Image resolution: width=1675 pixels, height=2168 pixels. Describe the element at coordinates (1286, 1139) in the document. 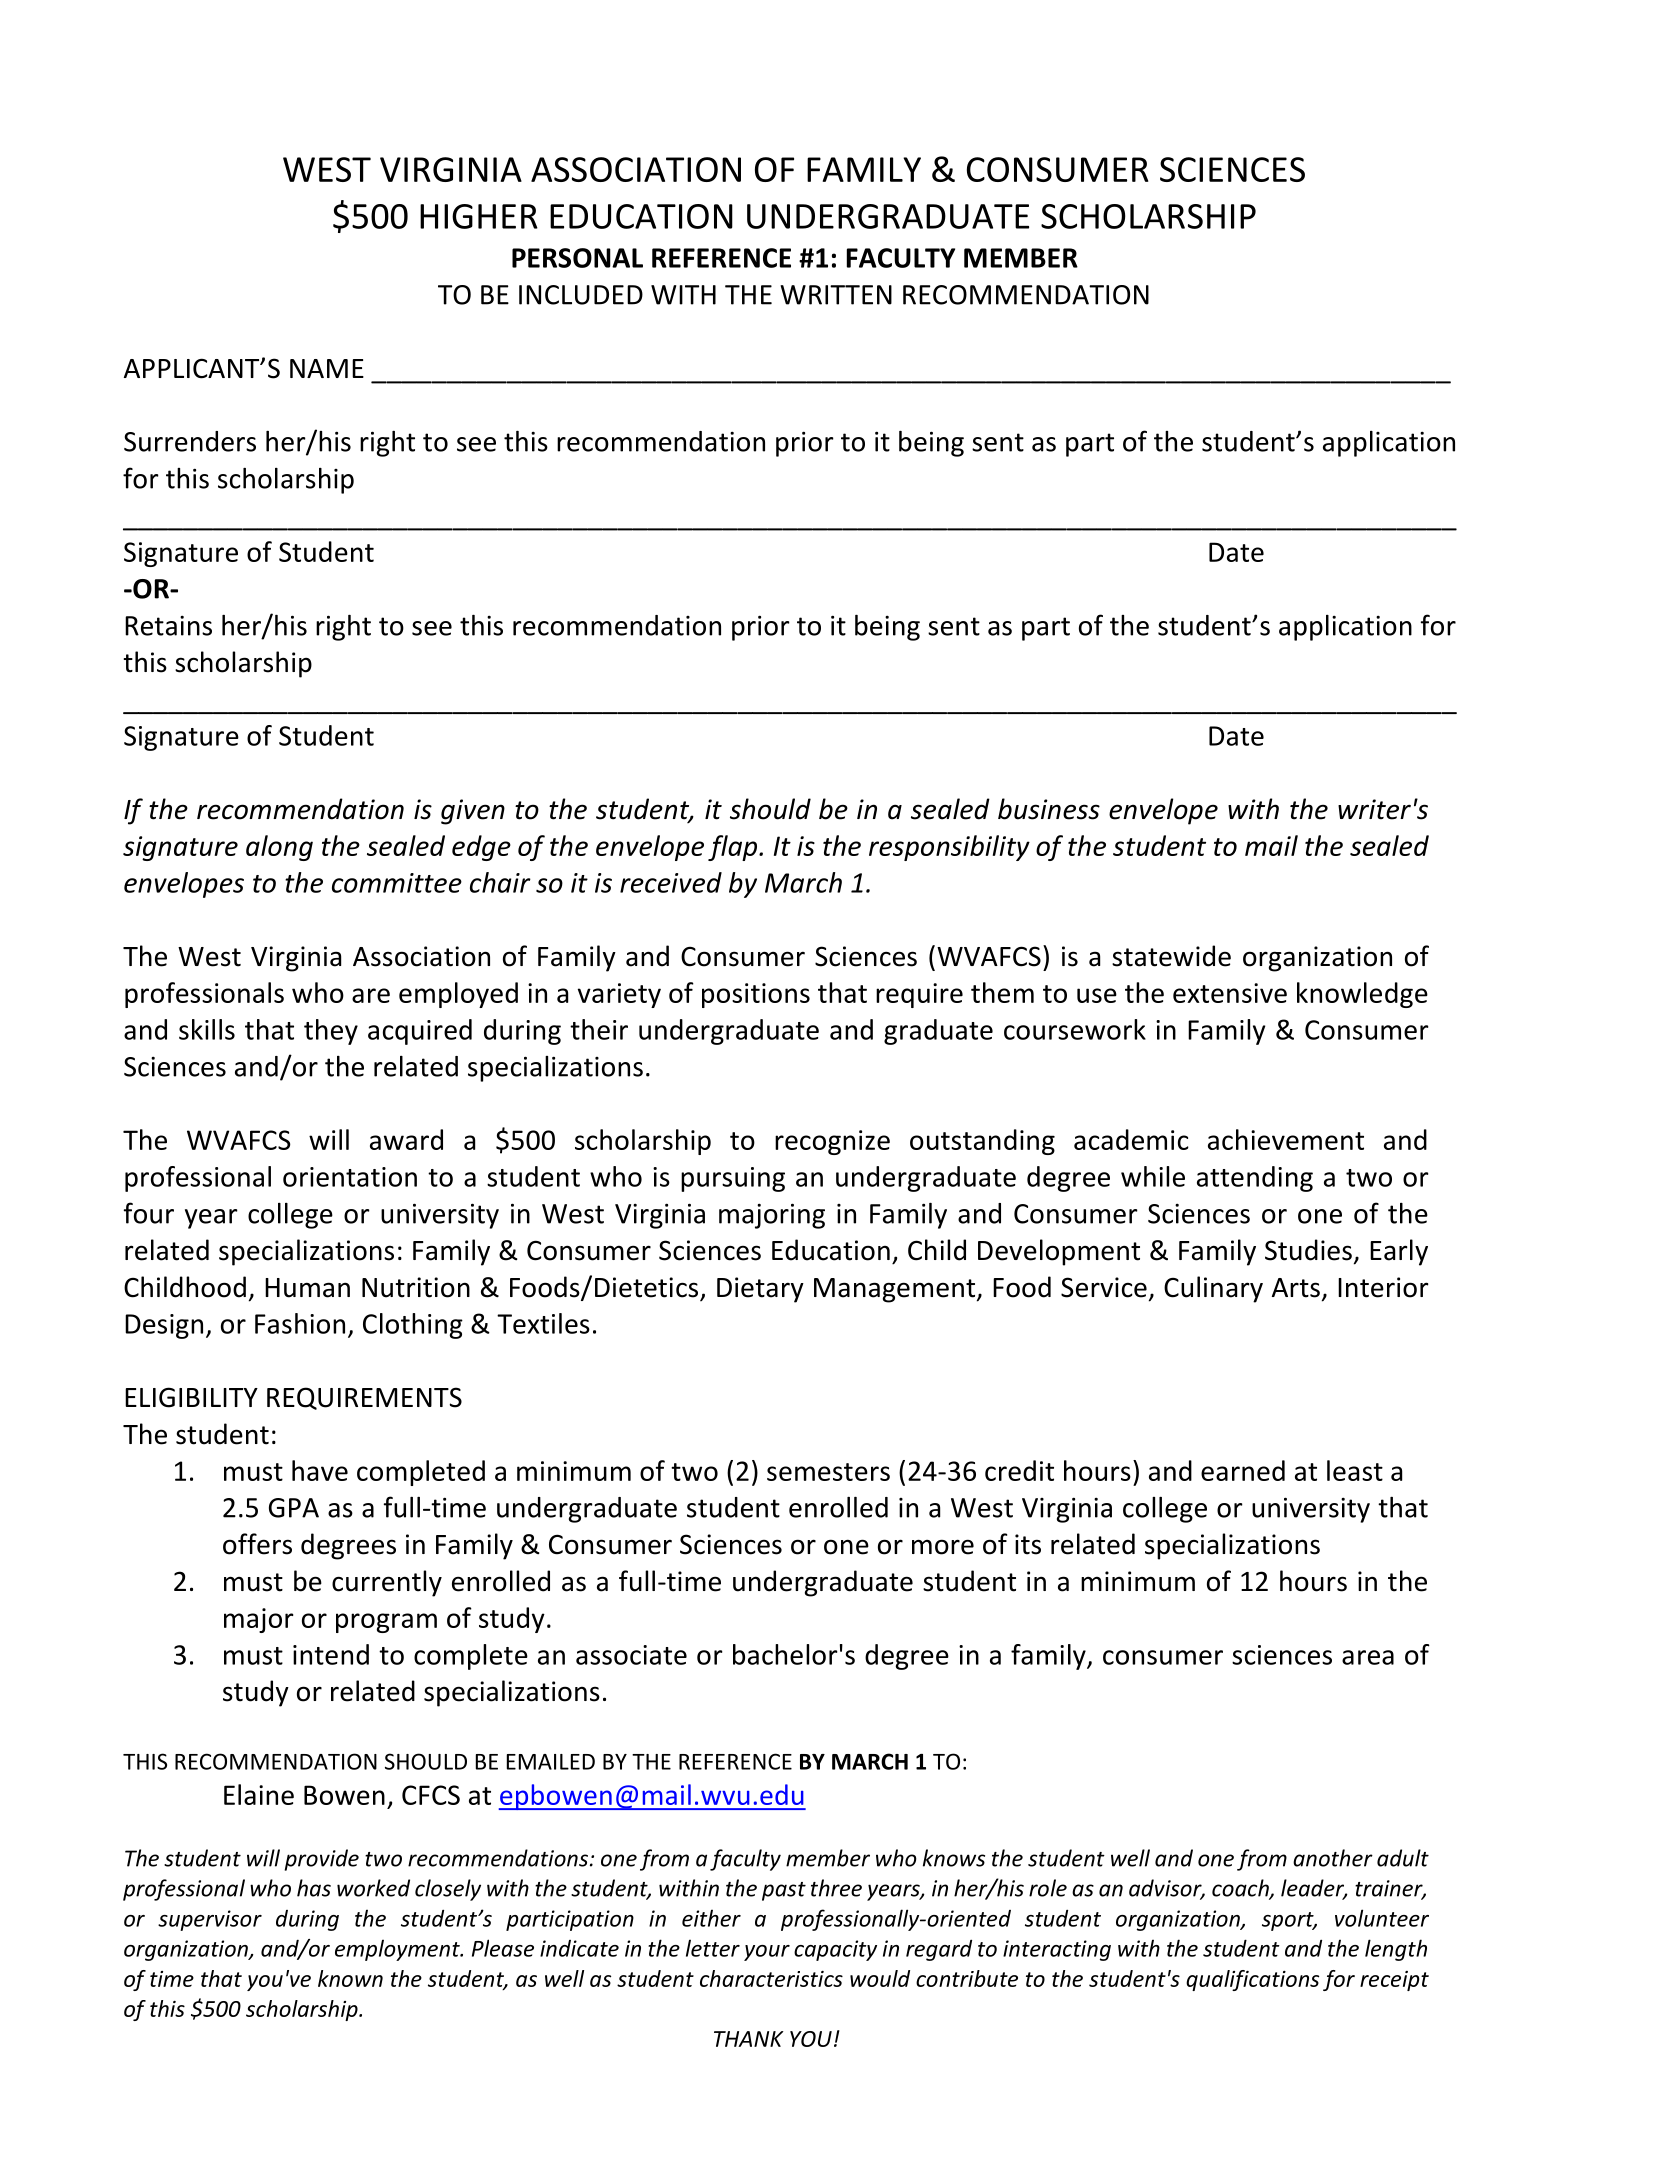

I see `achievement` at that location.
